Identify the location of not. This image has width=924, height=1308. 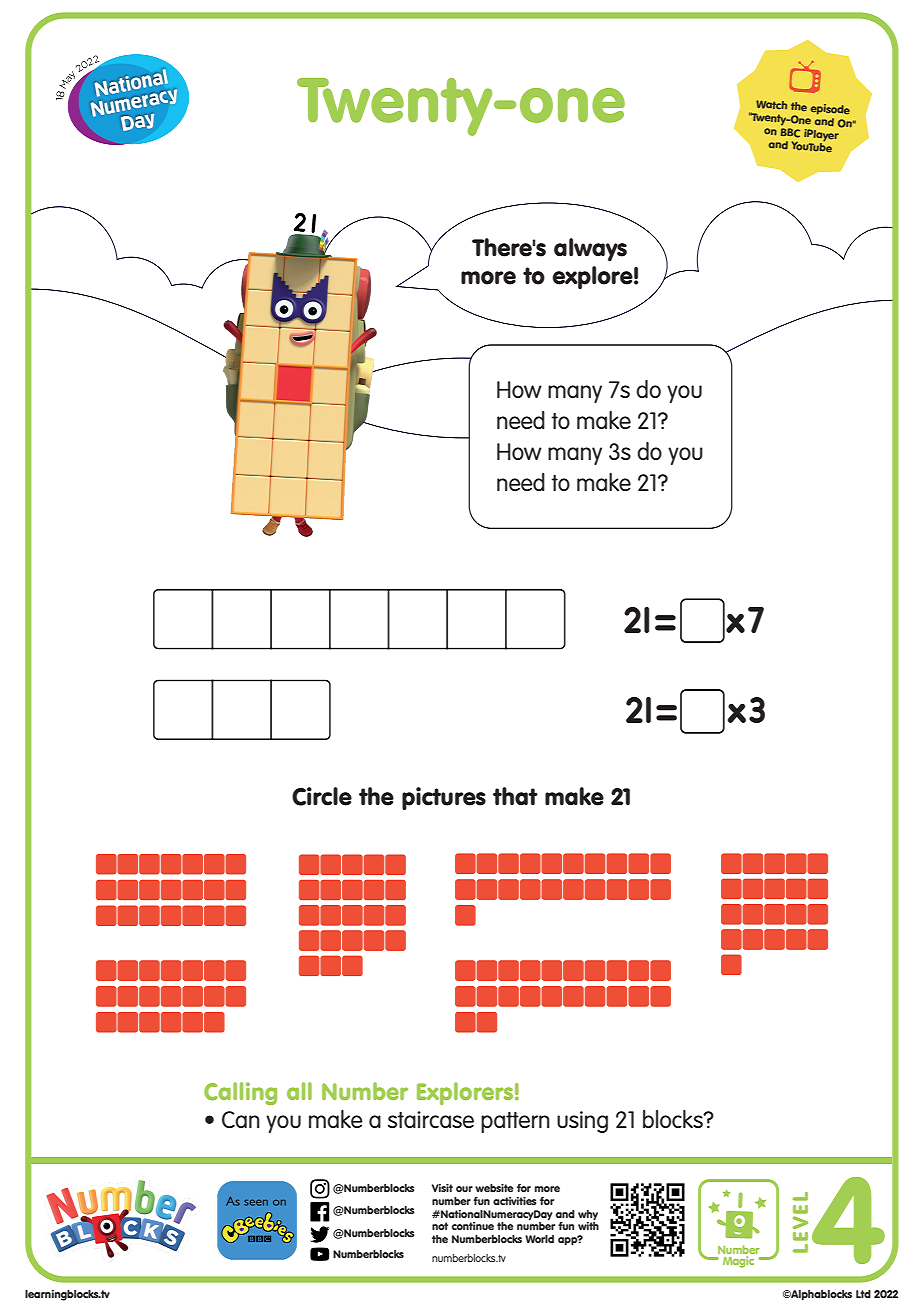
(440, 1226).
